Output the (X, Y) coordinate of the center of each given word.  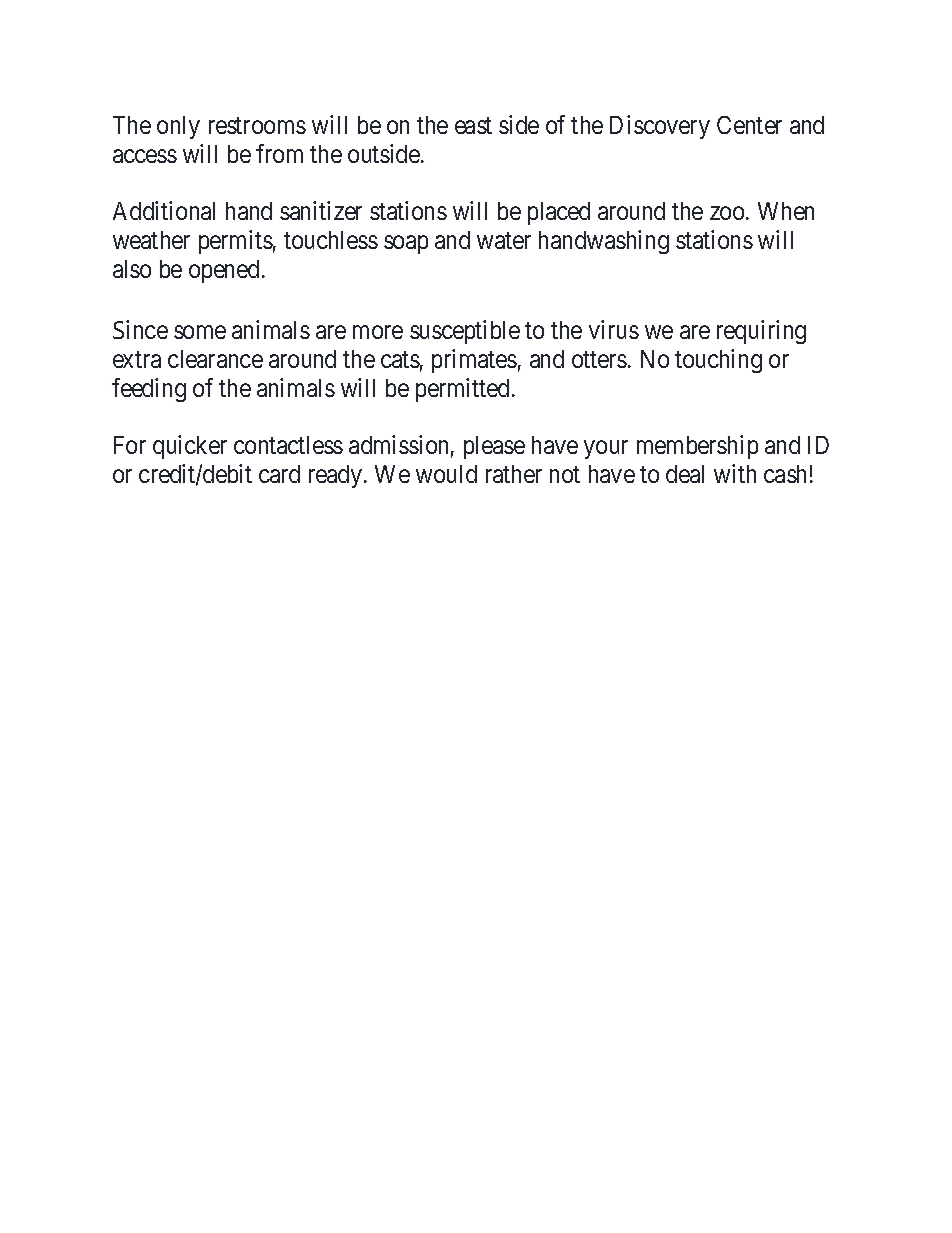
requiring (761, 332)
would (446, 474)
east (473, 126)
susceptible (465, 332)
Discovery (660, 127)
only (178, 127)
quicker (190, 447)
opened (224, 271)
